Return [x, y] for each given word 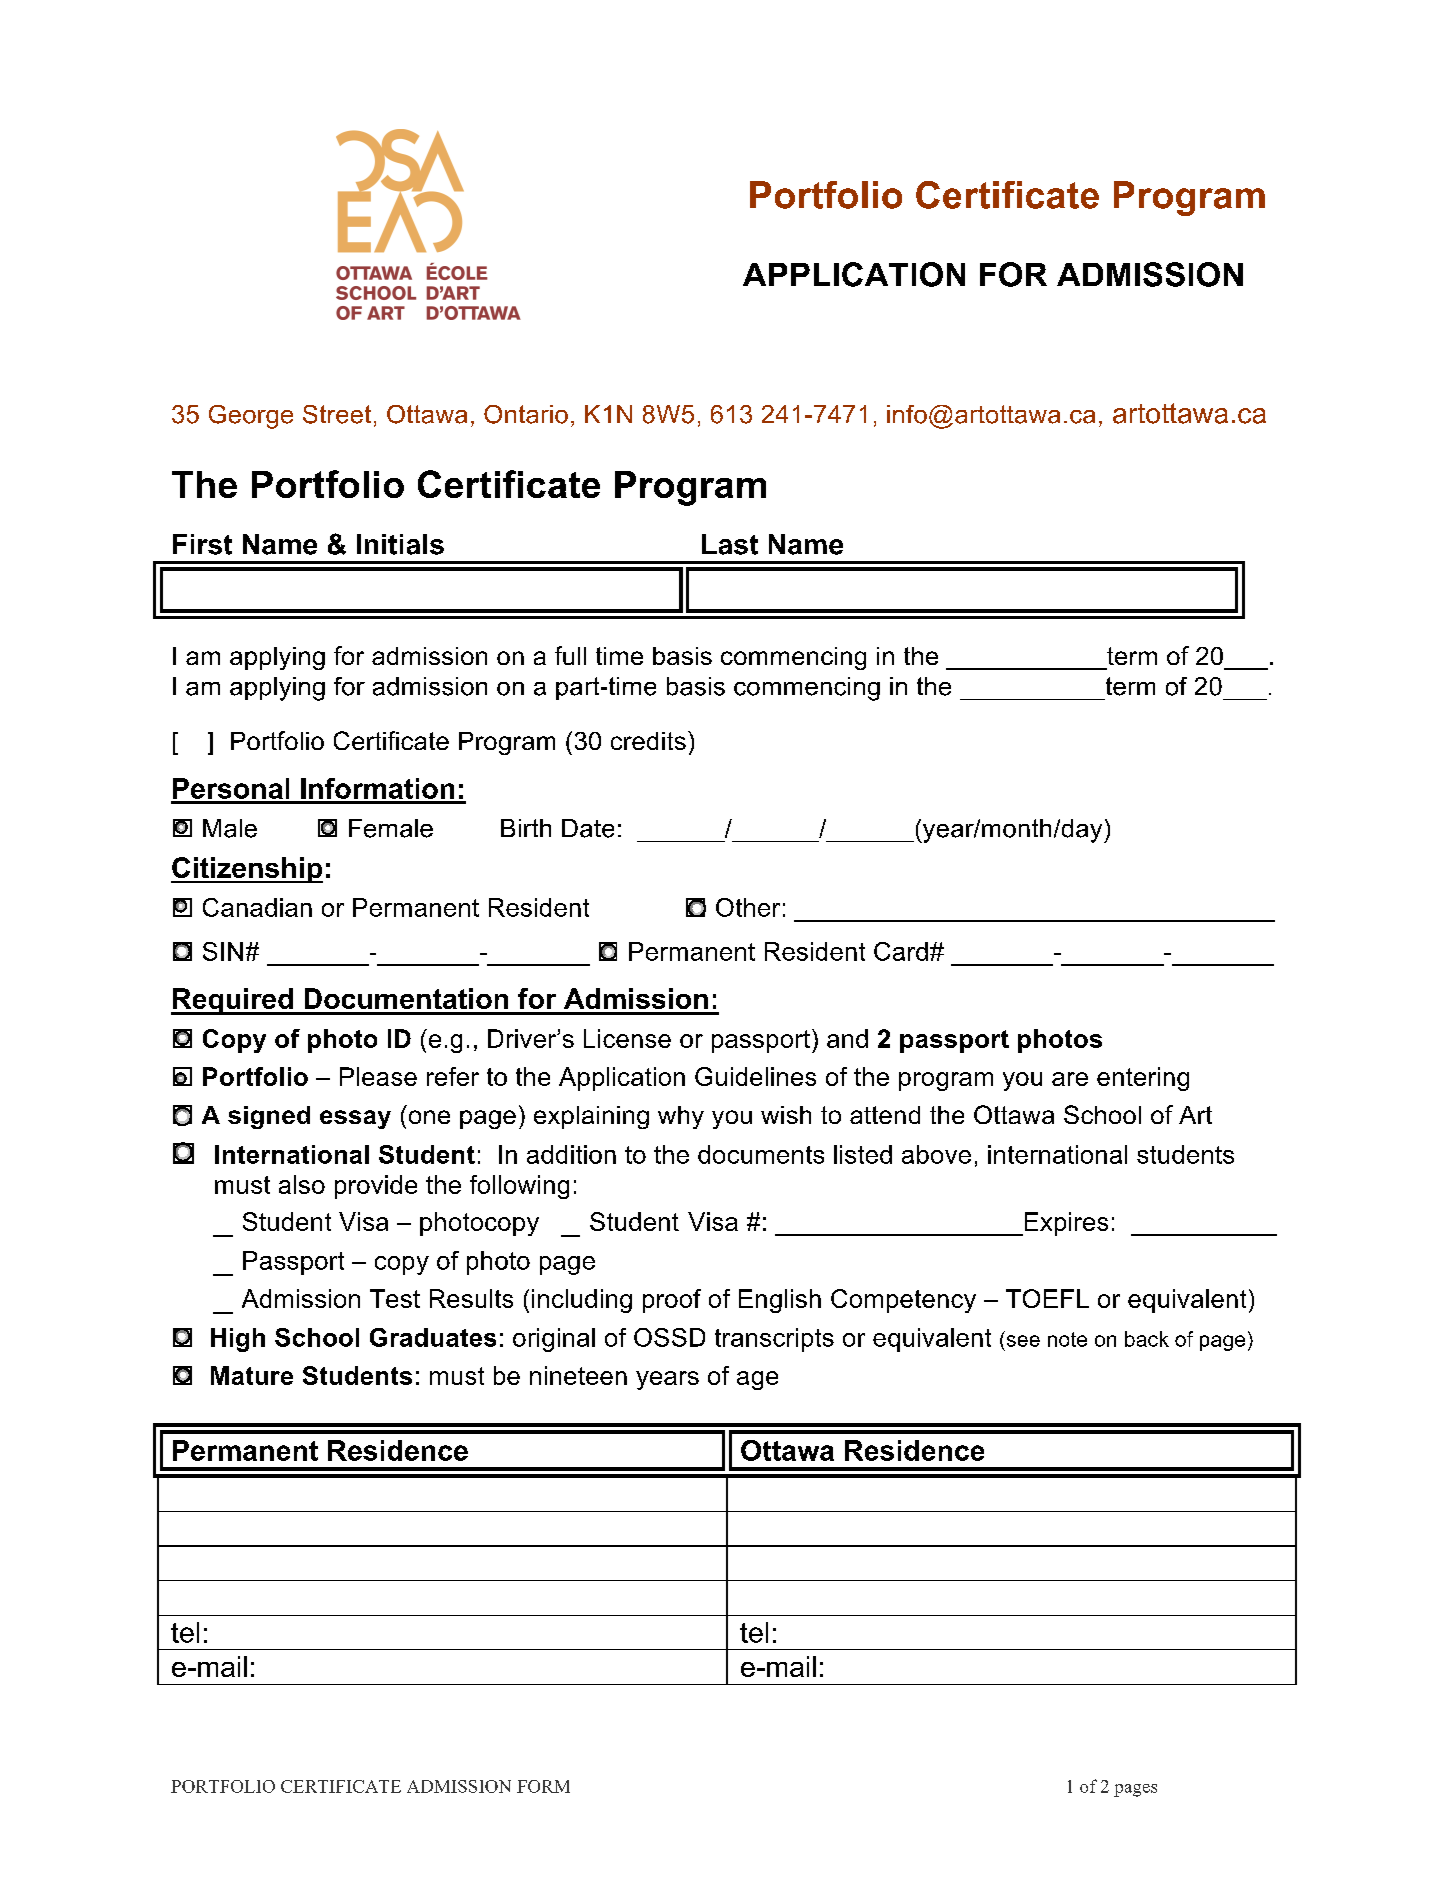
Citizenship [247, 870]
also [302, 1184]
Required [233, 1001]
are [1070, 1079]
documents [761, 1154]
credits [648, 741]
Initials [400, 544]
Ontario [526, 414]
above [936, 1154]
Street [337, 414]
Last [730, 544]
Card [901, 951]
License [627, 1038]
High [238, 1340]
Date [588, 828]
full [570, 655]
